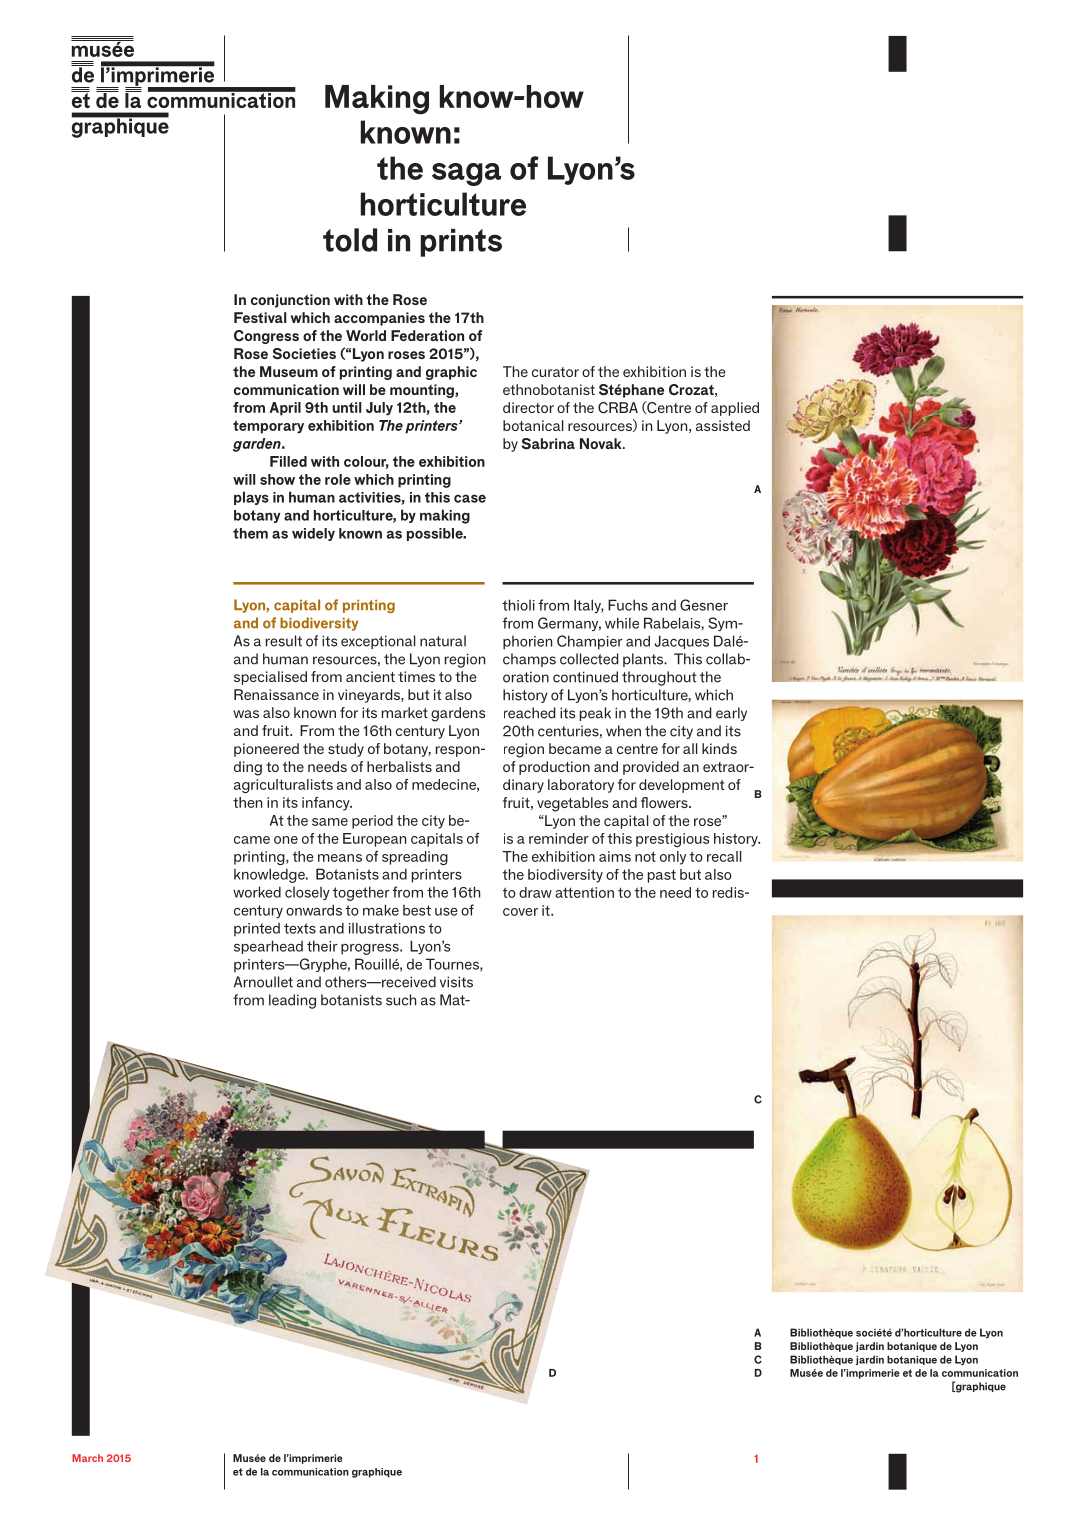 Image resolution: width=1077 pixels, height=1523 pixels. Describe the element at coordinates (467, 174) in the page. I see `saga` at that location.
